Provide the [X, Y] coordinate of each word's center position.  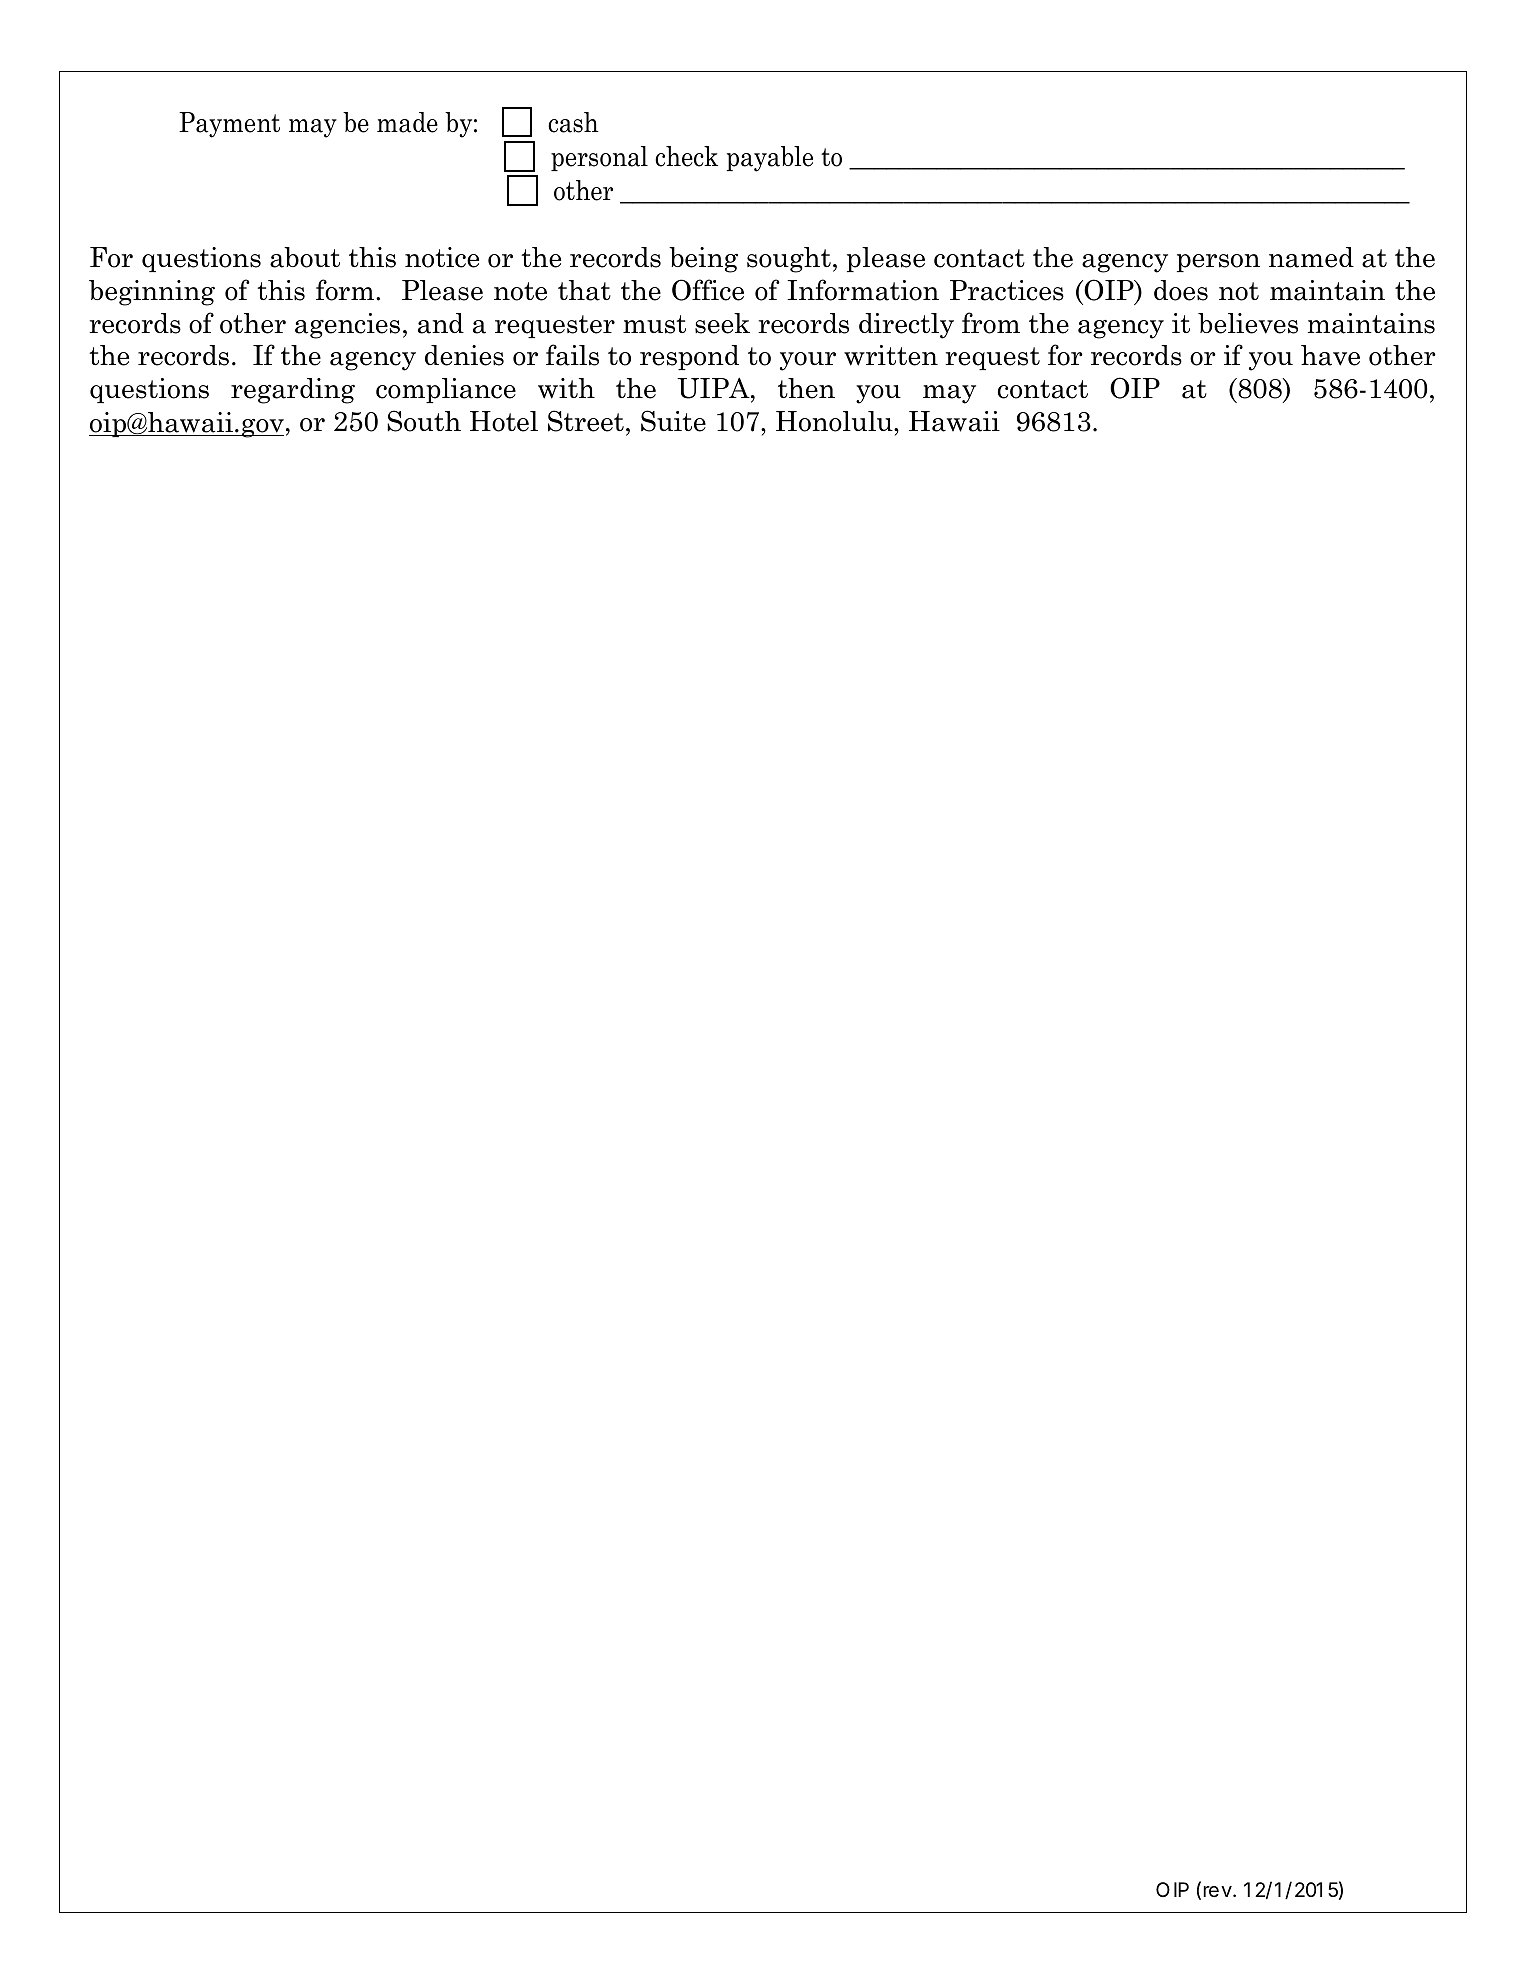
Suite [673, 421]
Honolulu [835, 421]
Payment [229, 125]
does [1181, 290]
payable [769, 159]
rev [1217, 1891]
